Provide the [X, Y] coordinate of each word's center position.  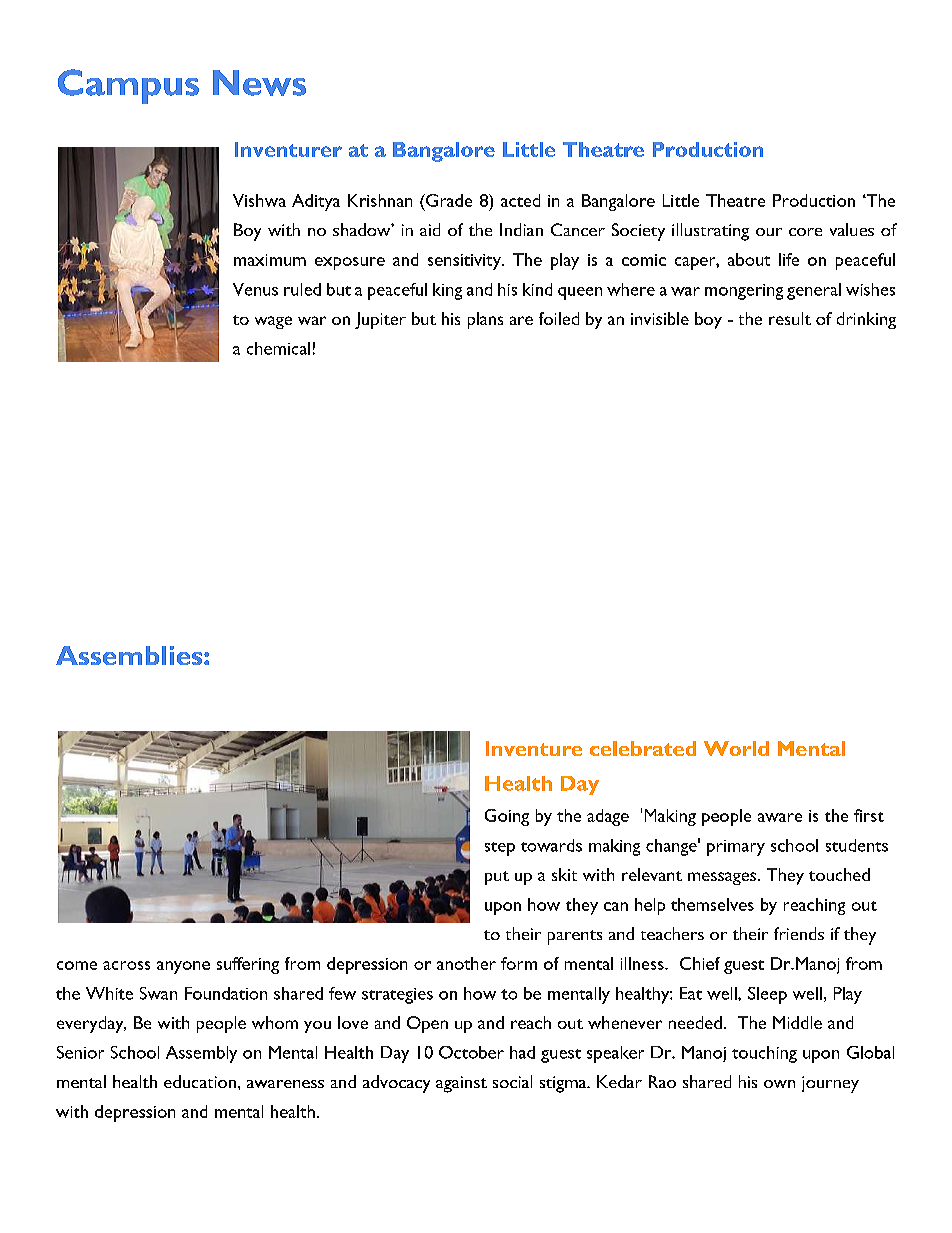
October [471, 1052]
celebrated [643, 748]
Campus [128, 86]
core [805, 232]
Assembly [201, 1054]
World [736, 748]
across [126, 965]
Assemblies [130, 655]
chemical [278, 348]
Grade [448, 200]
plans [485, 320]
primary [736, 848]
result [790, 318]
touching [764, 1054]
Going [507, 817]
